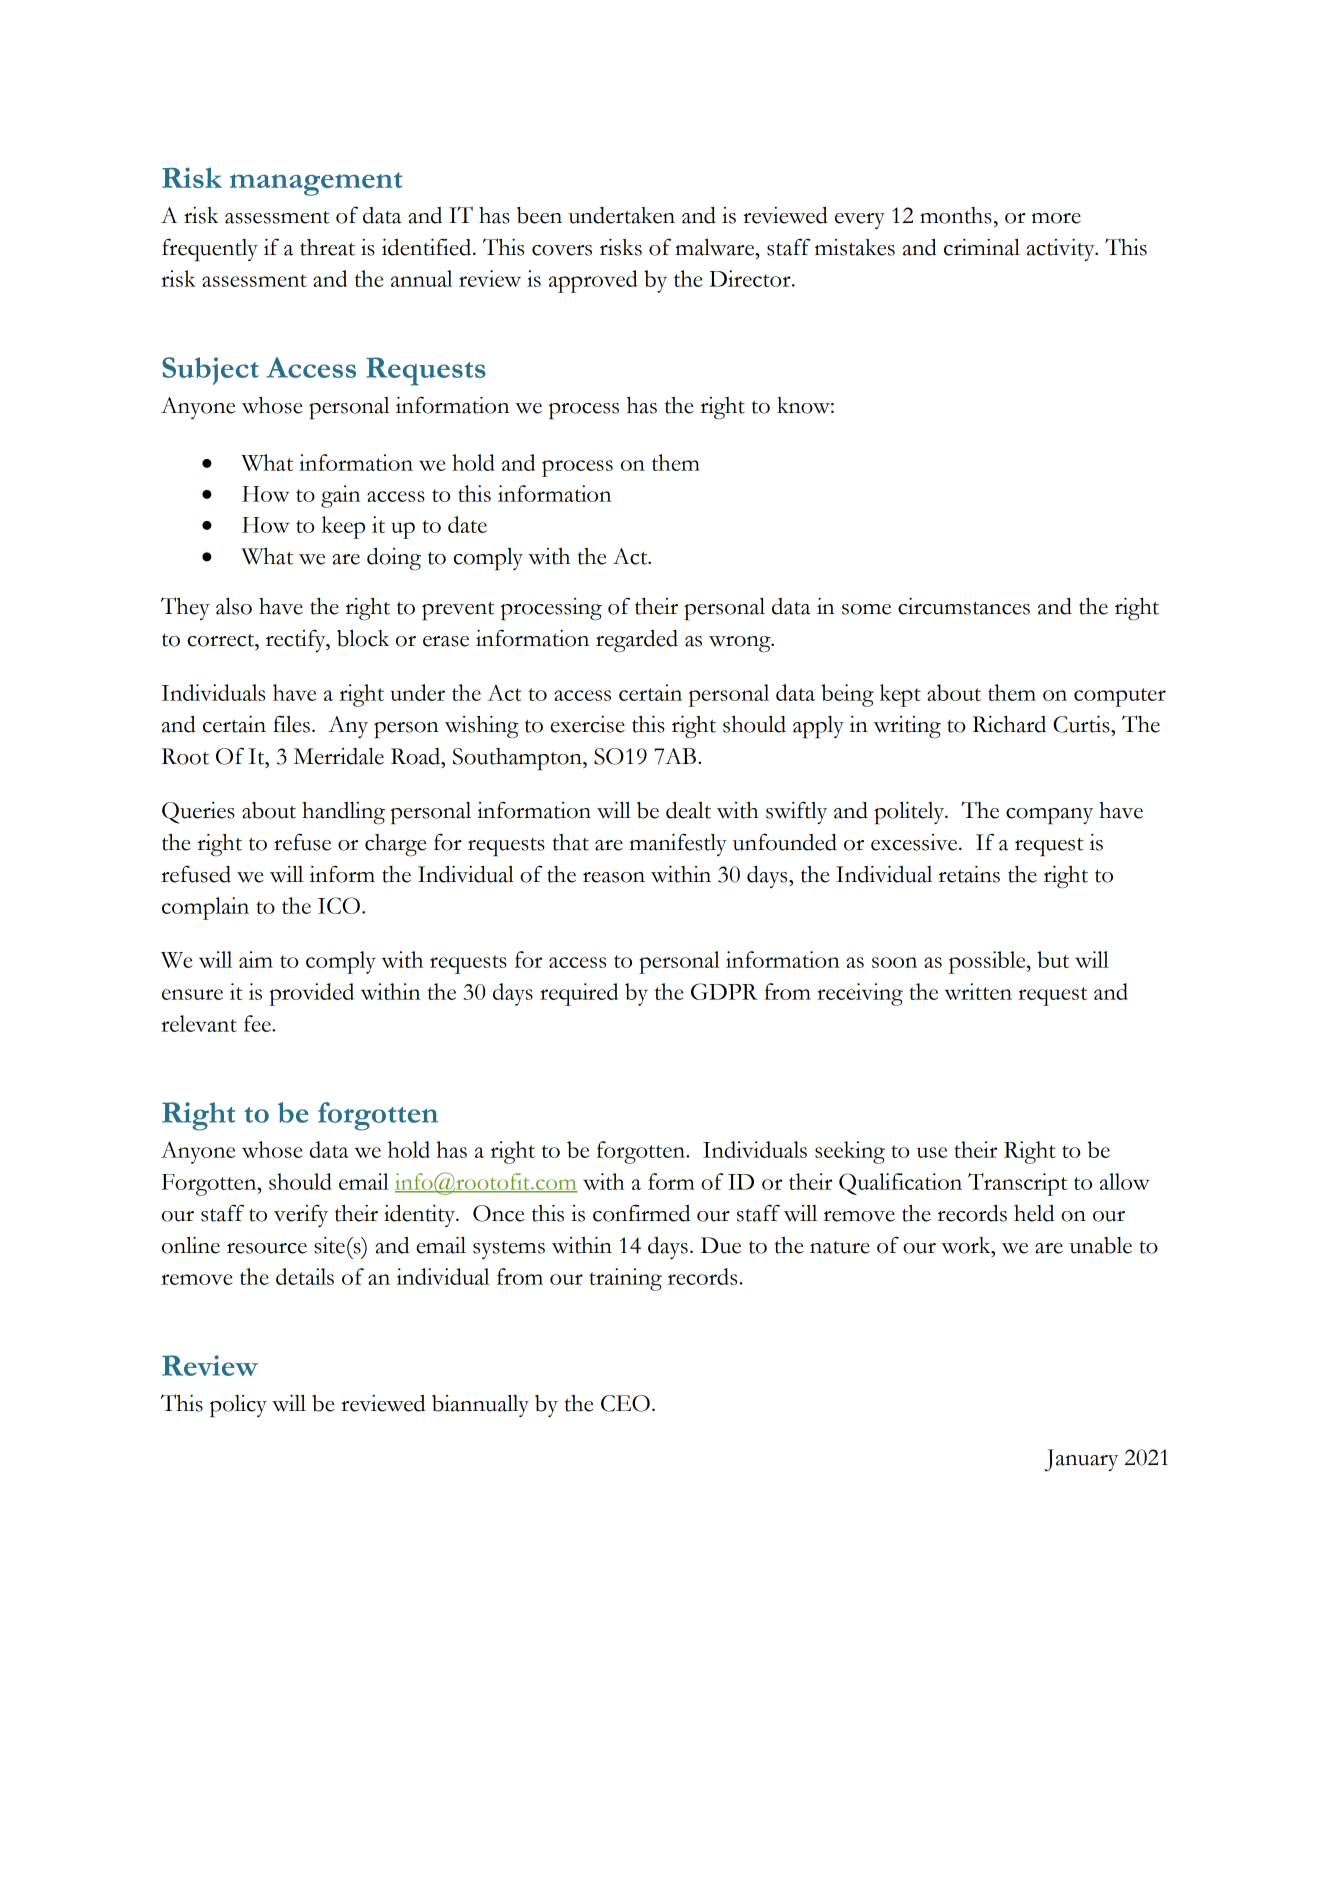 This screenshot has height=1883, width=1331. Describe the element at coordinates (964, 606) in the screenshot. I see `circumstances` at that location.
